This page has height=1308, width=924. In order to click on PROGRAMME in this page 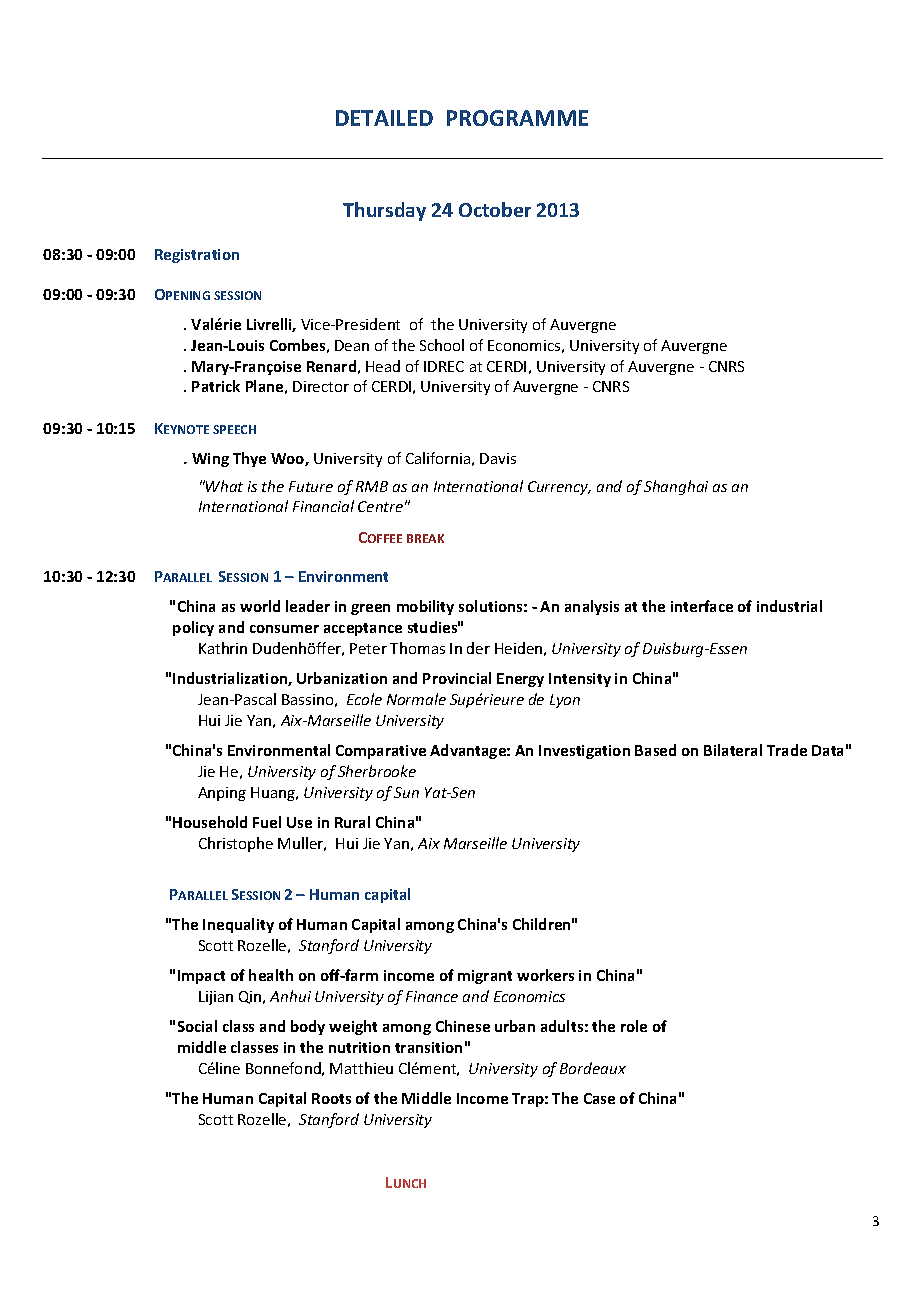, I will do `click(517, 118)`.
